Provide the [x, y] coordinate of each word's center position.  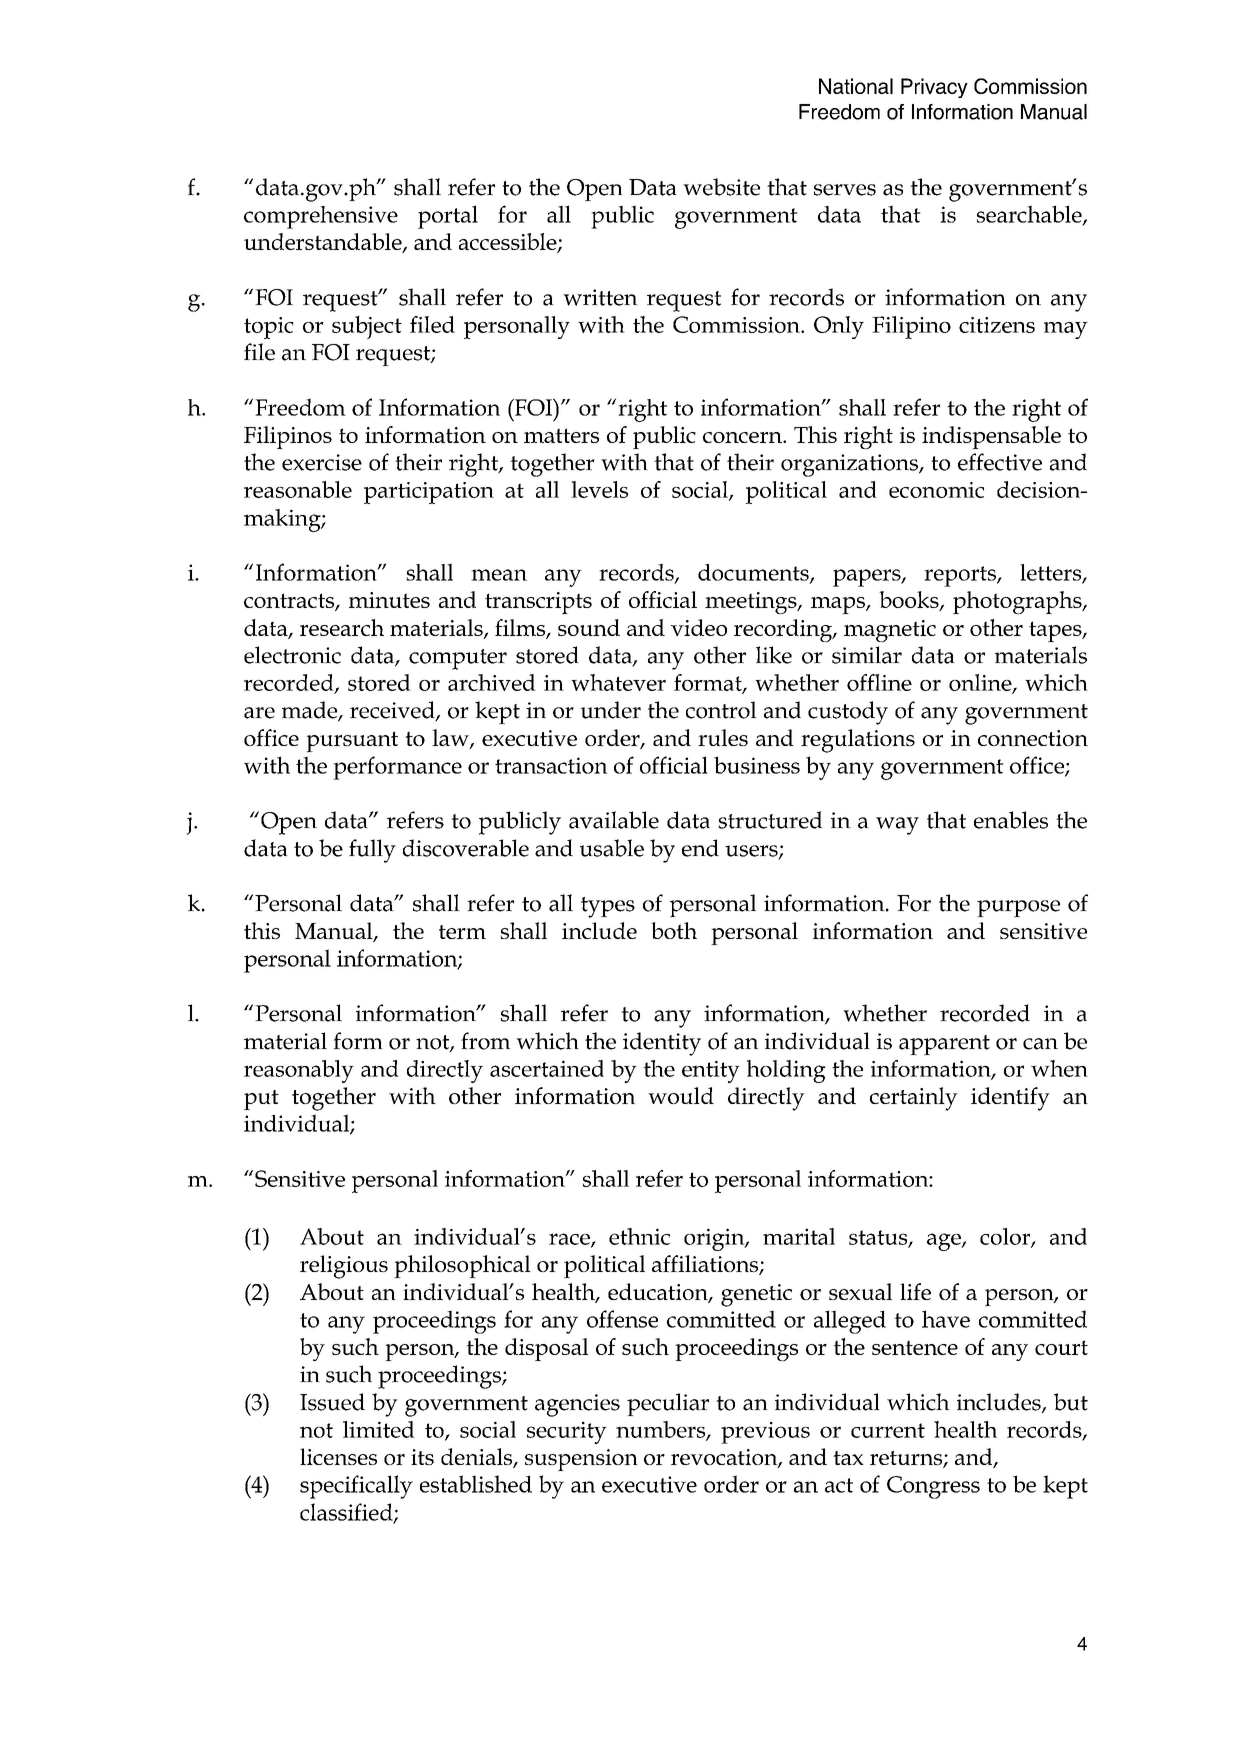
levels [599, 489]
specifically [356, 1487]
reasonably [299, 1071]
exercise [322, 462]
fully [372, 851]
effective [1000, 462]
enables [1011, 820]
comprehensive [321, 217]
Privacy [934, 88]
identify [1010, 1099]
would [681, 1095]
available [614, 820]
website [721, 187]
